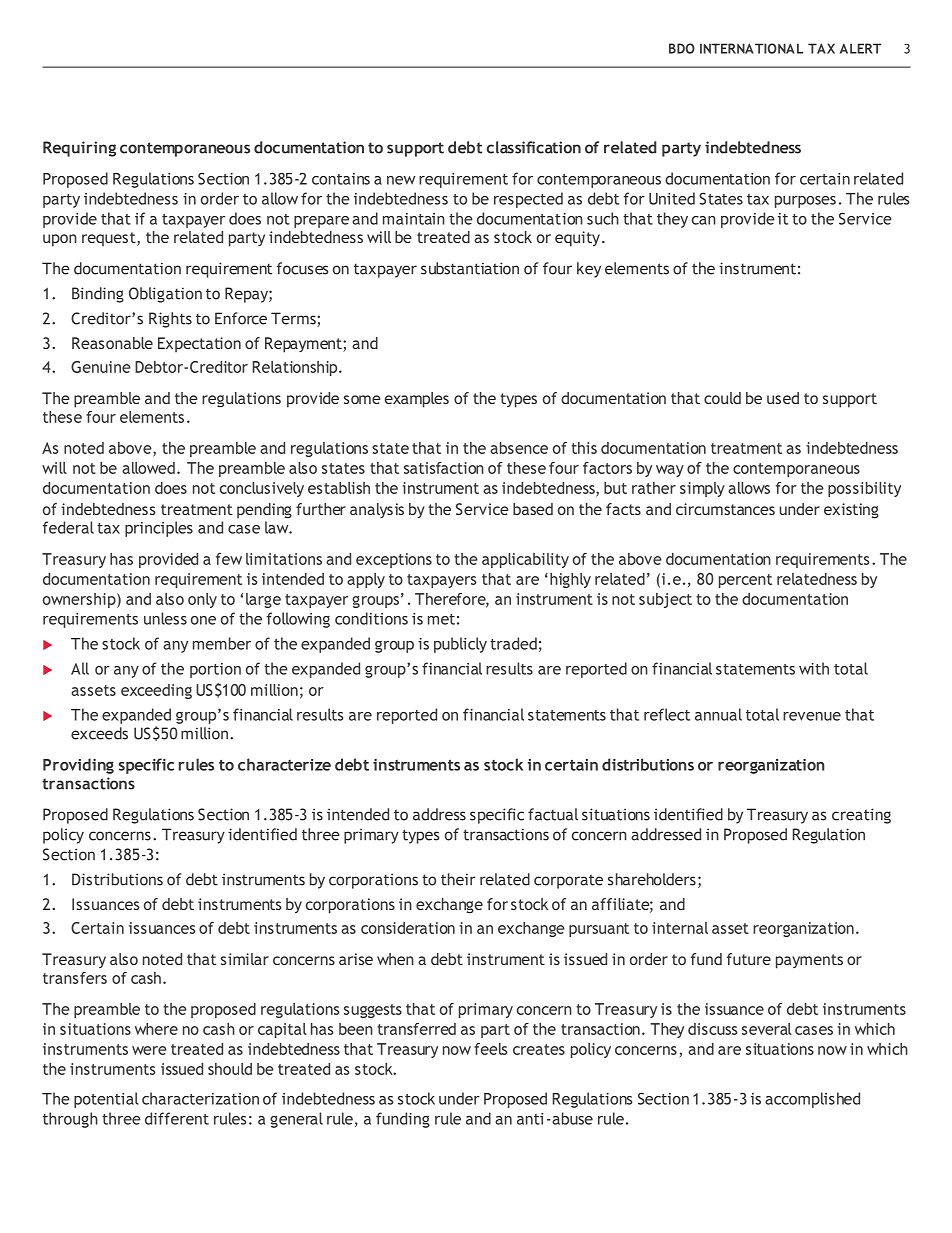 The height and width of the screenshot is (1233, 952). I want to click on characterization, so click(200, 1098).
